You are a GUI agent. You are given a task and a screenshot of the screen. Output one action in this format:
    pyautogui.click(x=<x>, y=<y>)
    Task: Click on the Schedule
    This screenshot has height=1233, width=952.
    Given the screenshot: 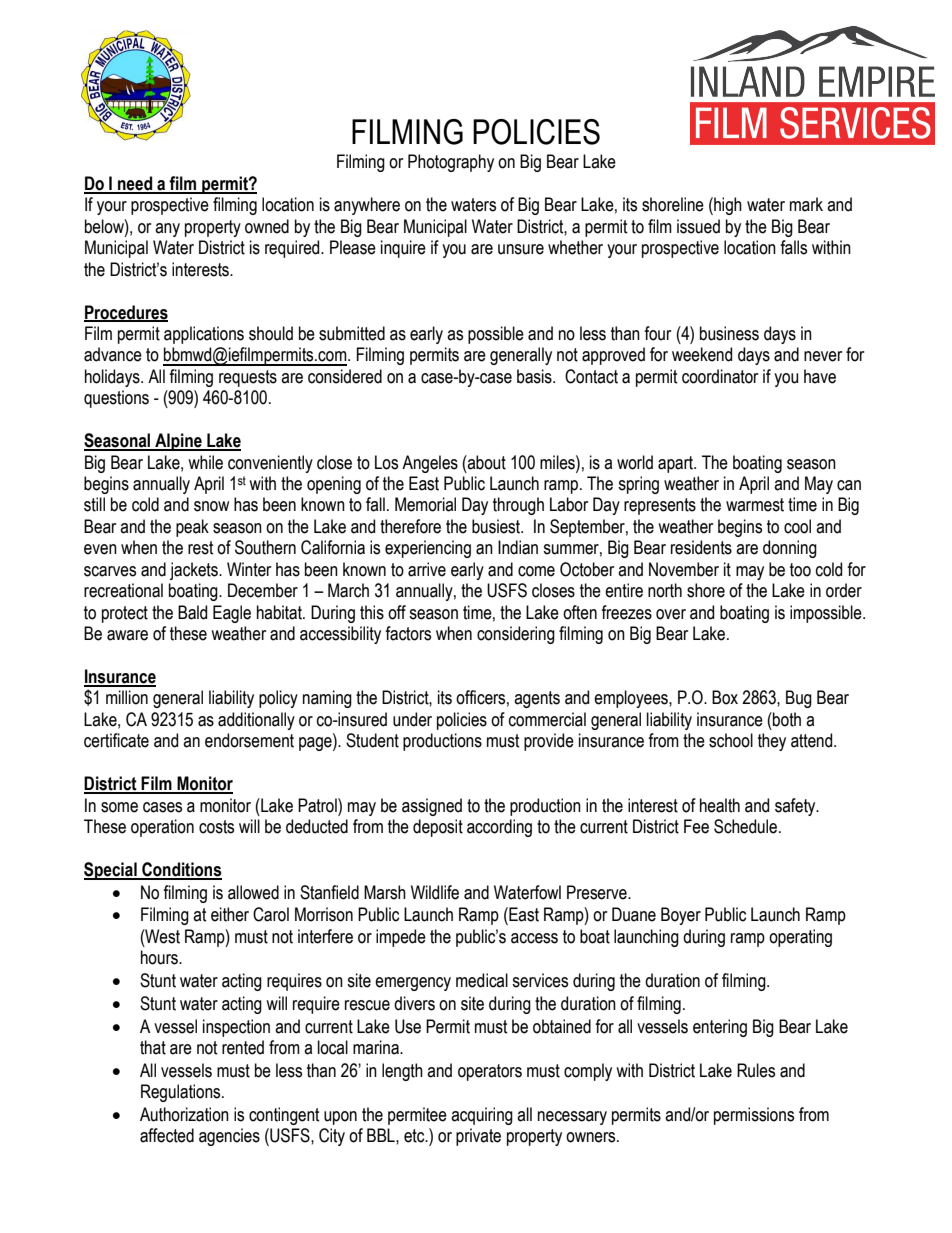 What is the action you would take?
    pyautogui.click(x=747, y=826)
